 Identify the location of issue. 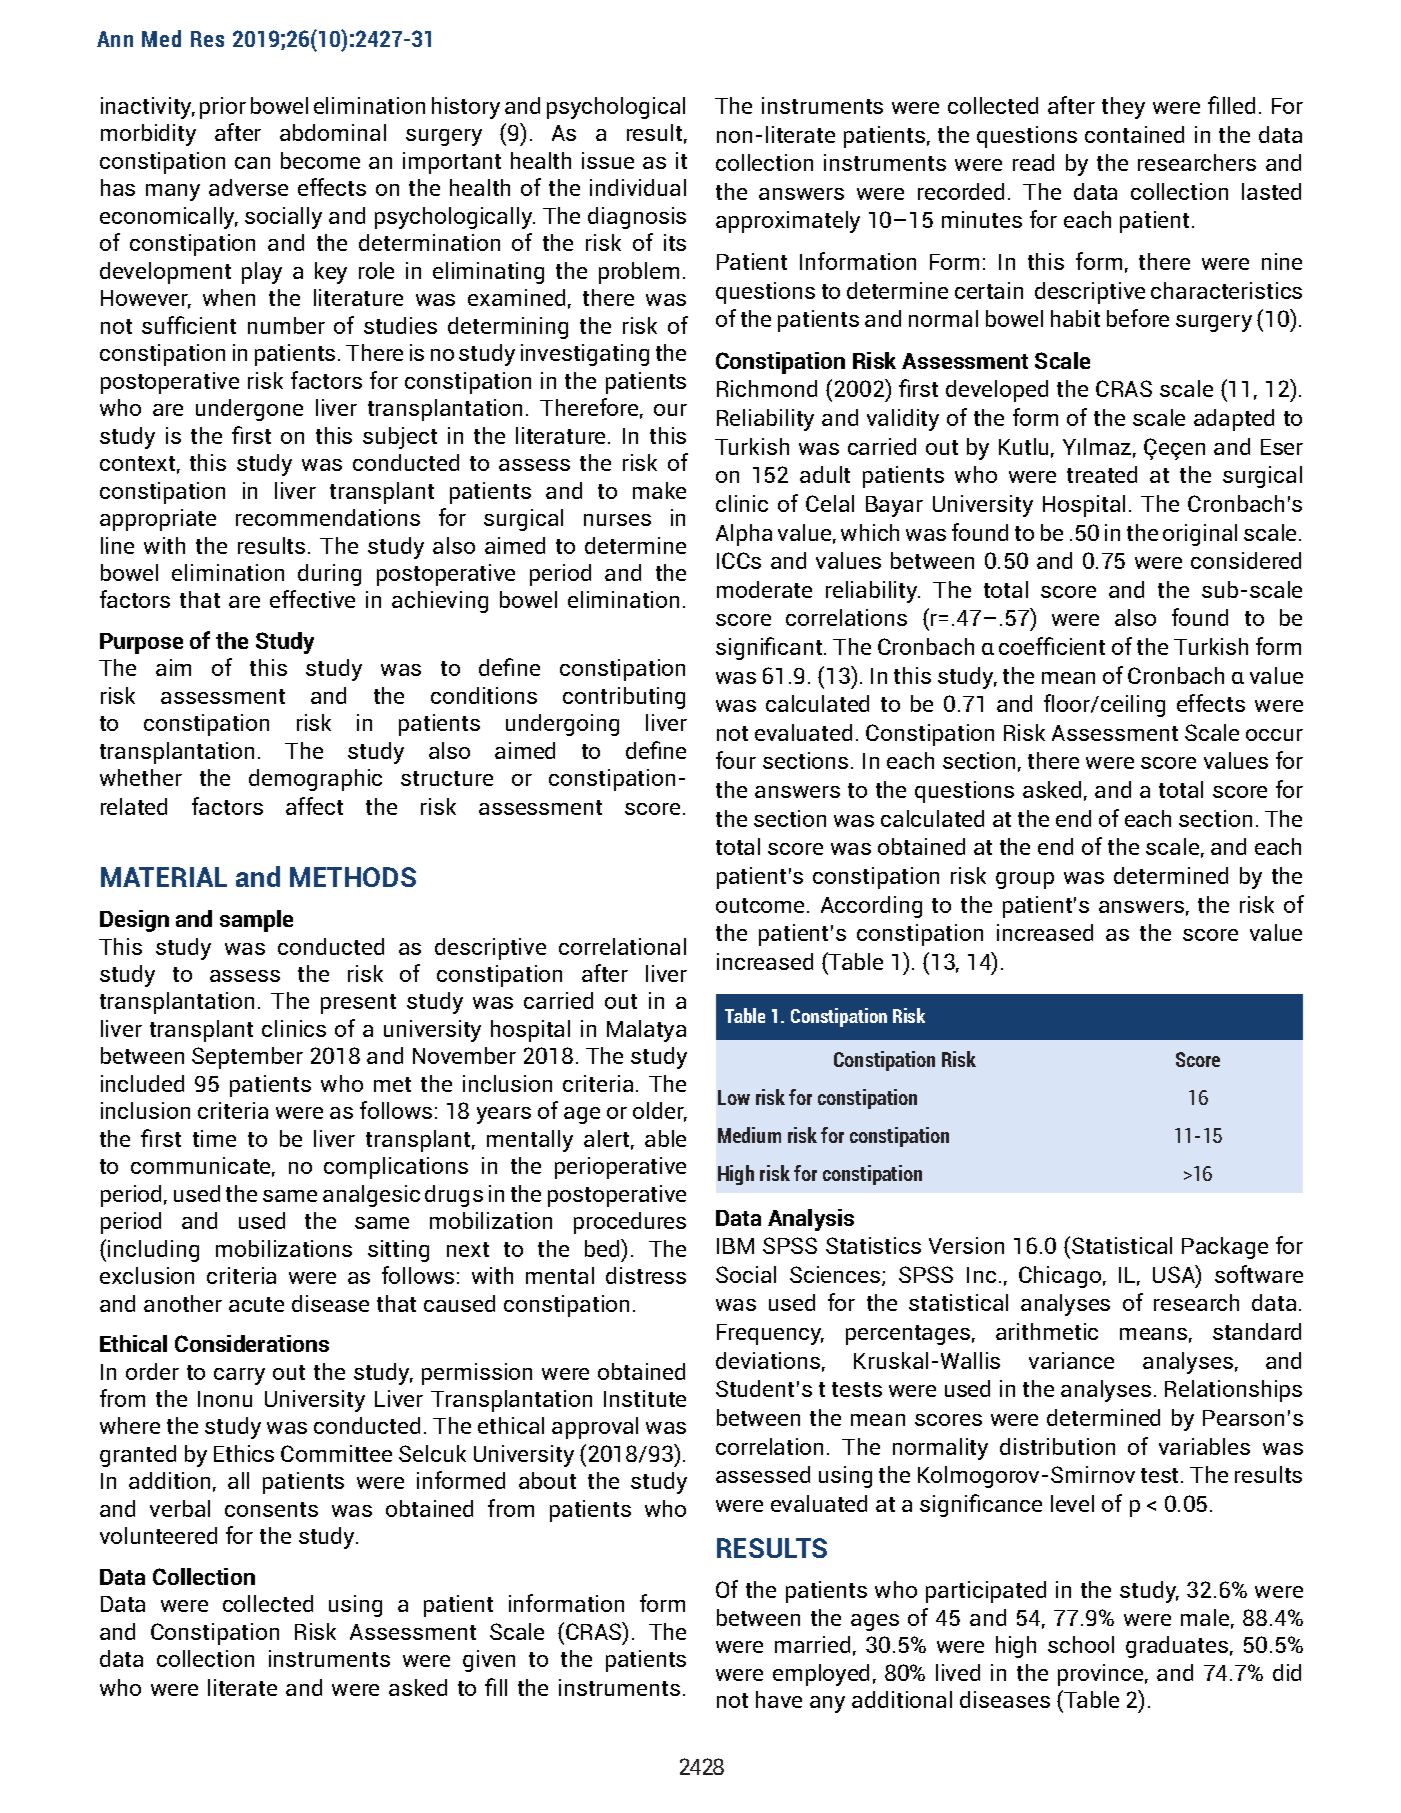
(608, 160).
